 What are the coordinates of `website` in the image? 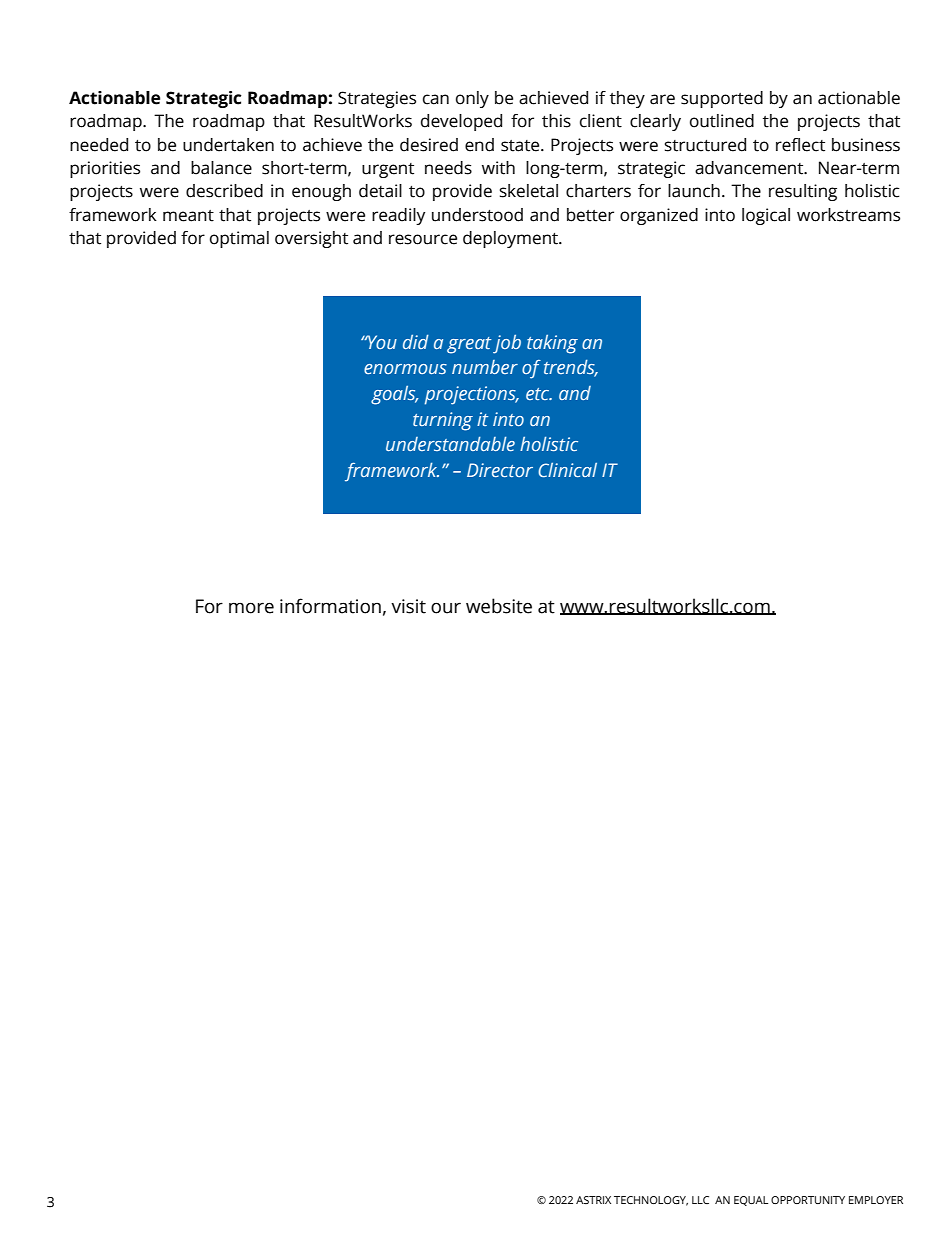 It's located at (499, 606).
